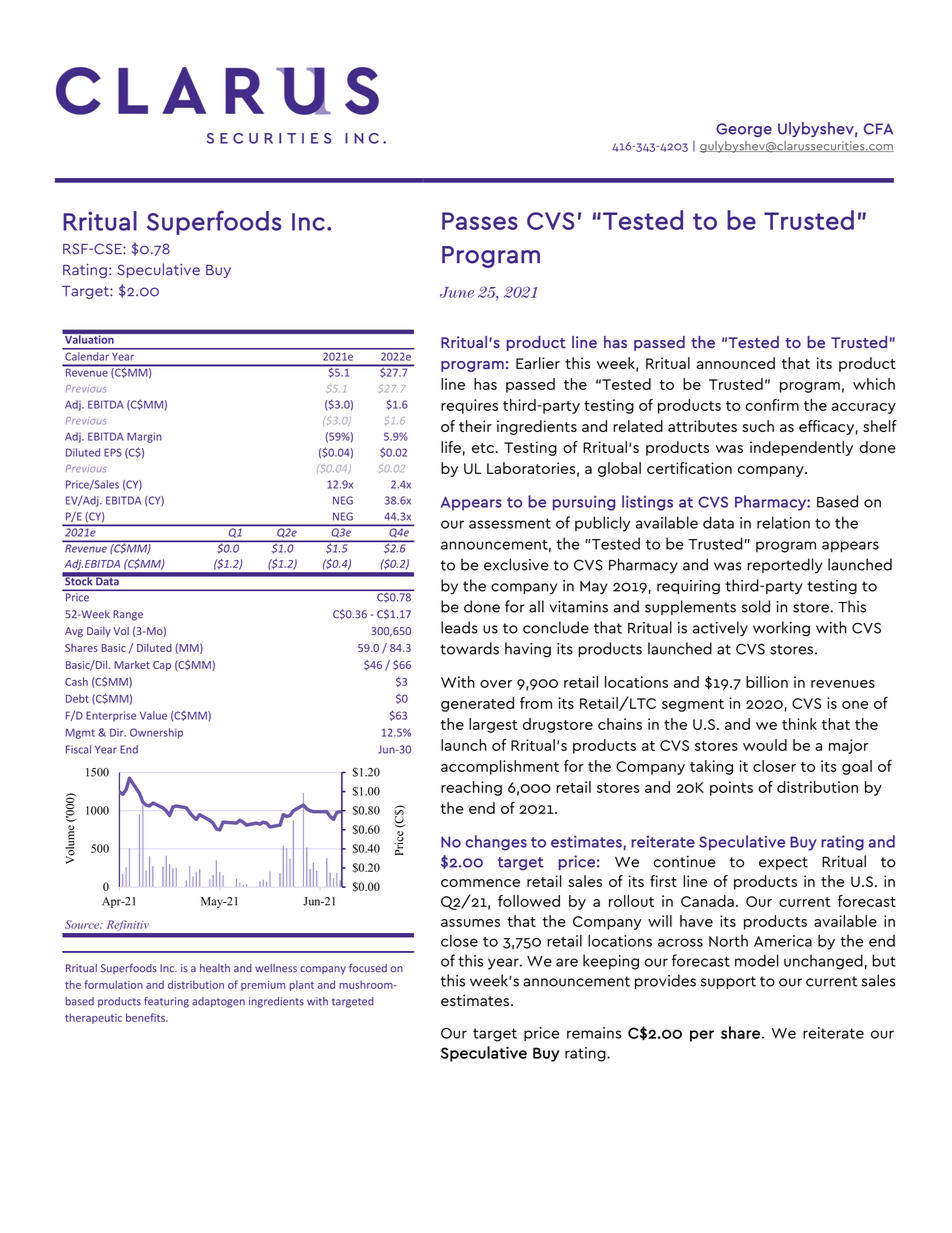  Describe the element at coordinates (480, 221) in the image. I see `Passes` at that location.
